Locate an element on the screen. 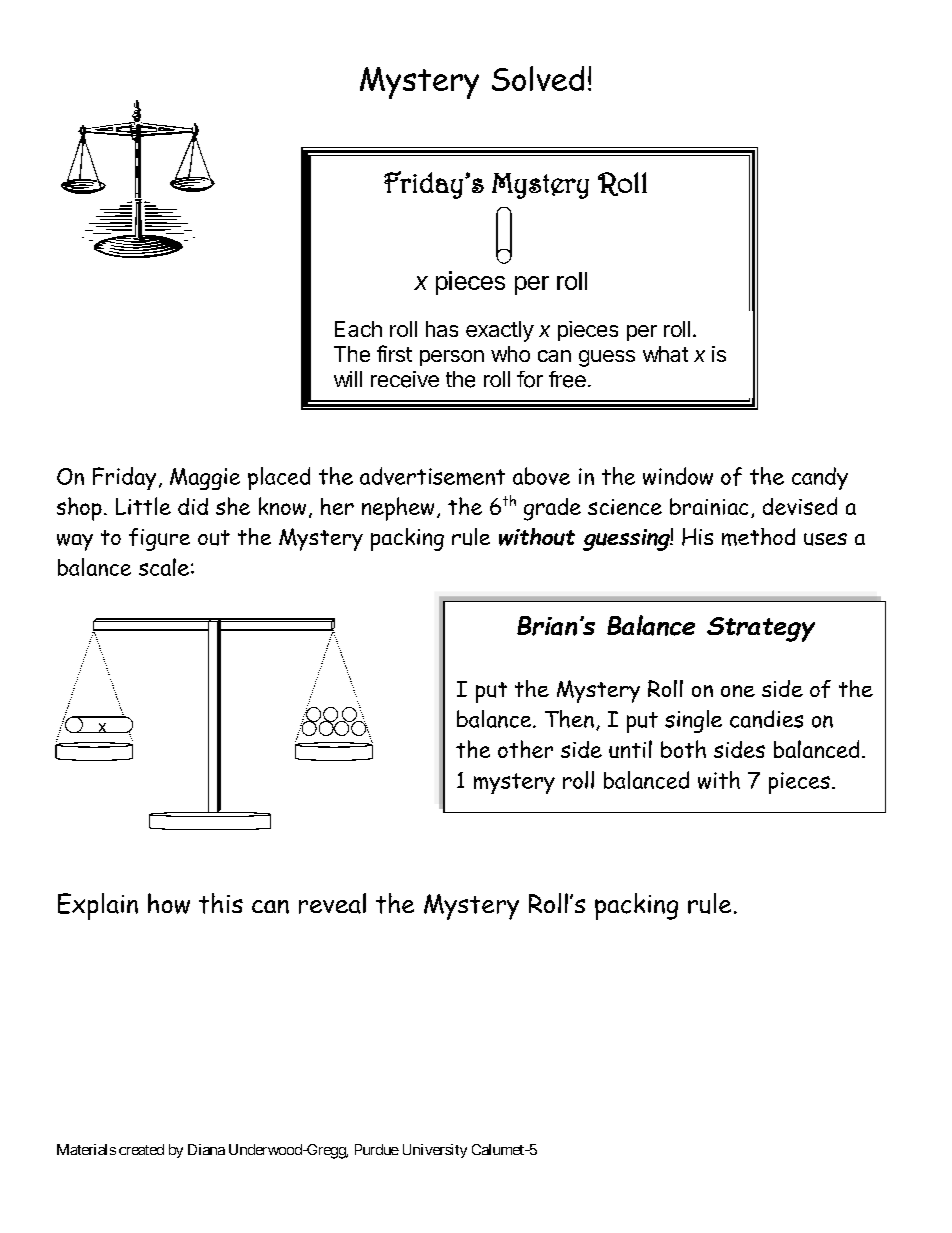  Solved is located at coordinates (538, 78).
